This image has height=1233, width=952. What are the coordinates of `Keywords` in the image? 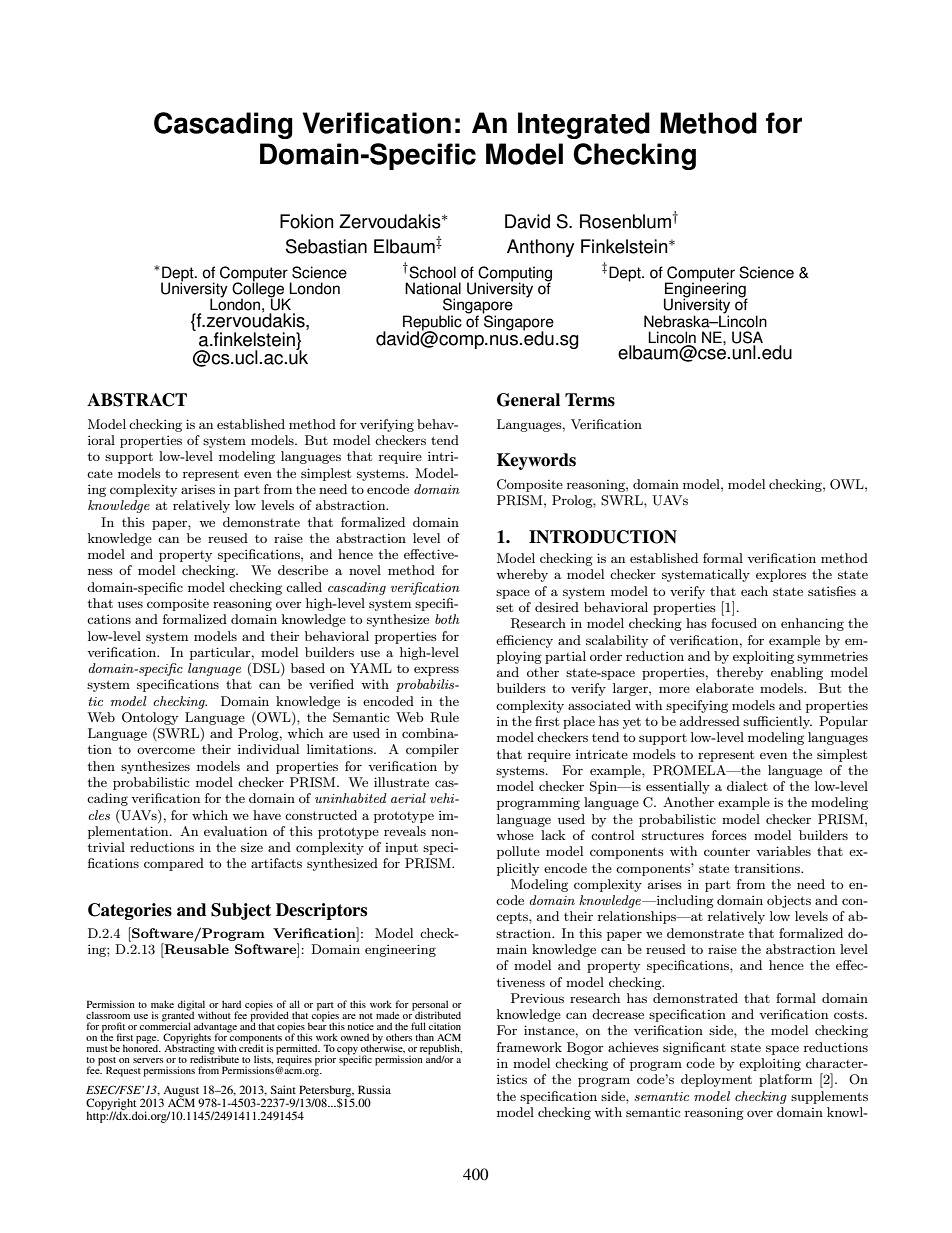 It's located at (536, 461).
